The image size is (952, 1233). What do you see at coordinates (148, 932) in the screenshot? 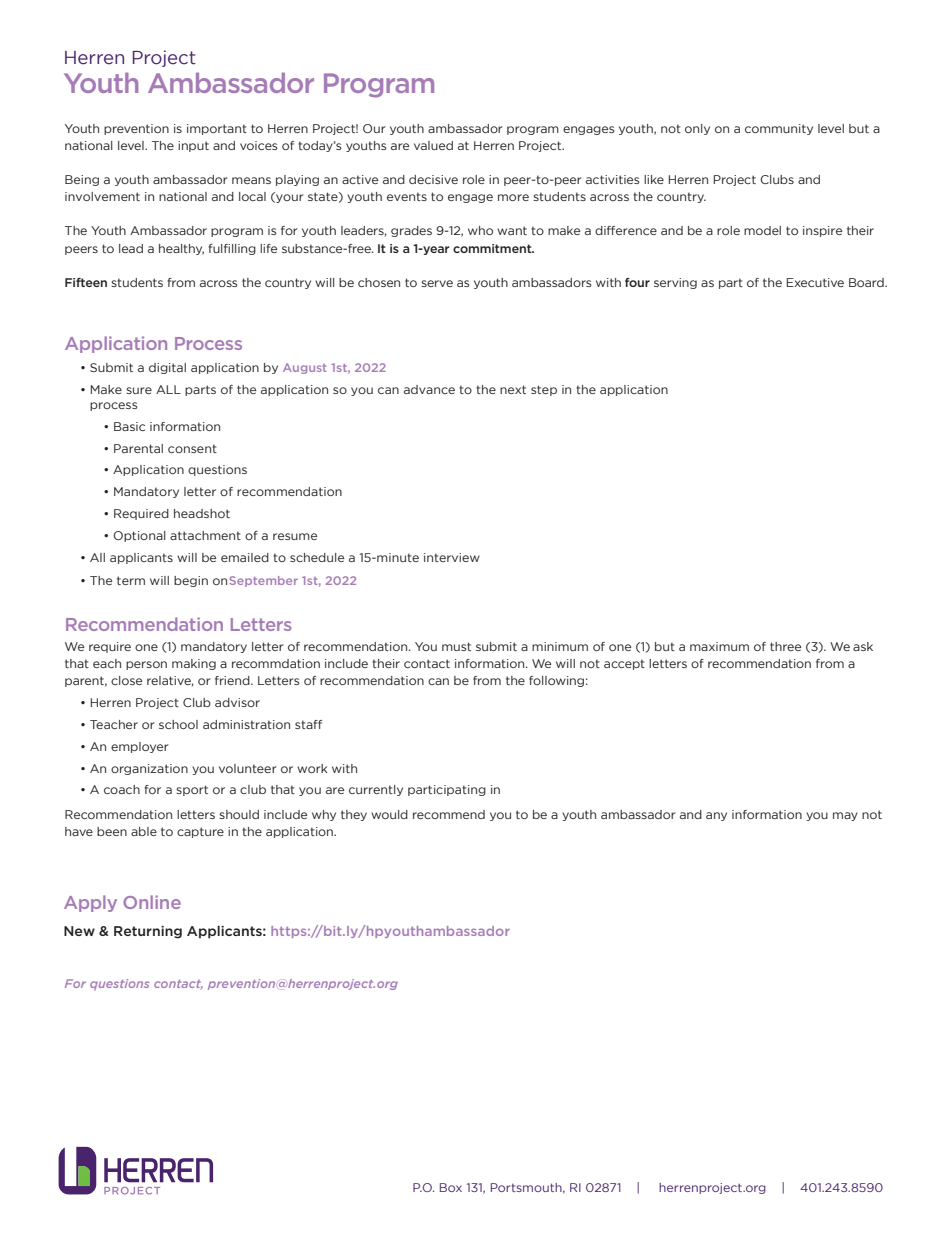
I see `Returning` at bounding box center [148, 932].
